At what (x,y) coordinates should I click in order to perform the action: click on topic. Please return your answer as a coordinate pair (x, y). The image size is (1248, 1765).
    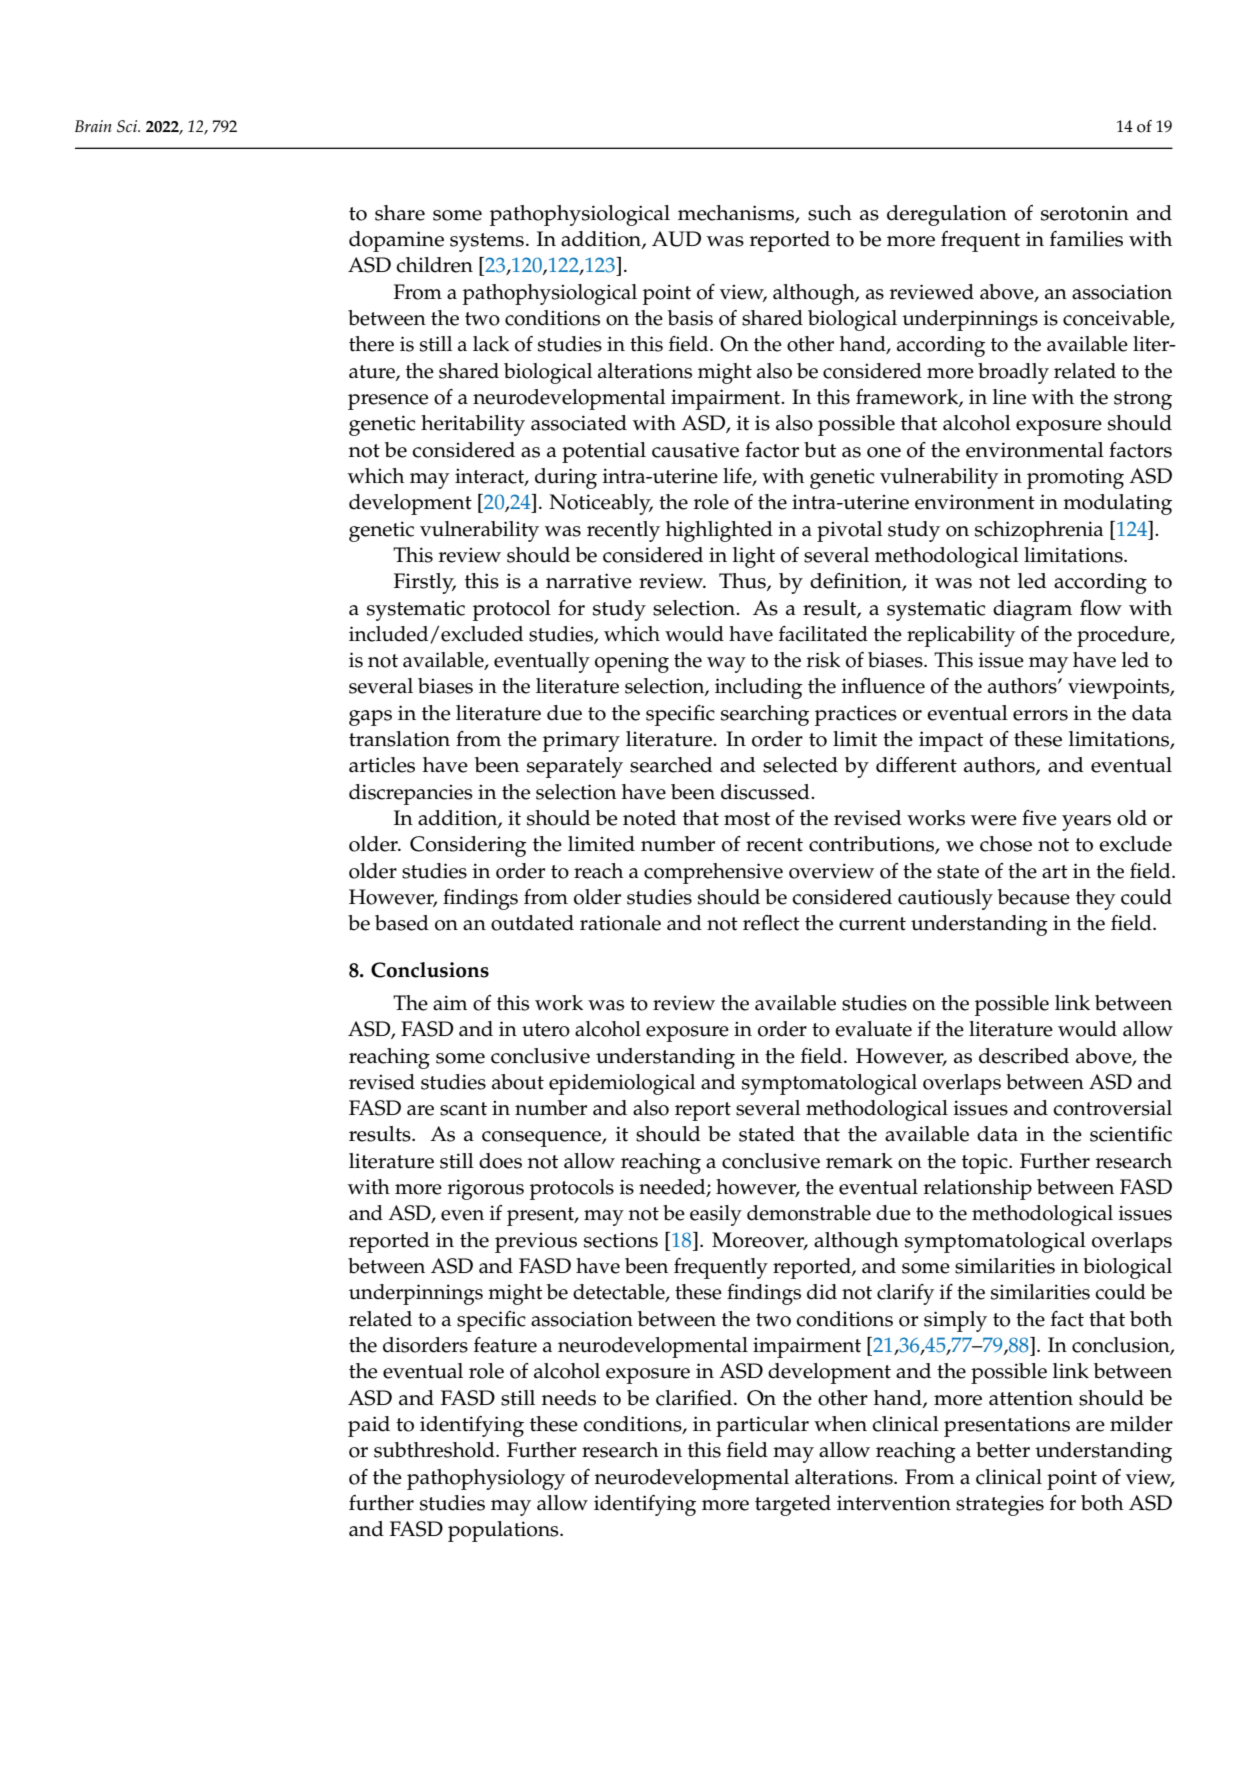
    Looking at the image, I should click on (986, 1163).
